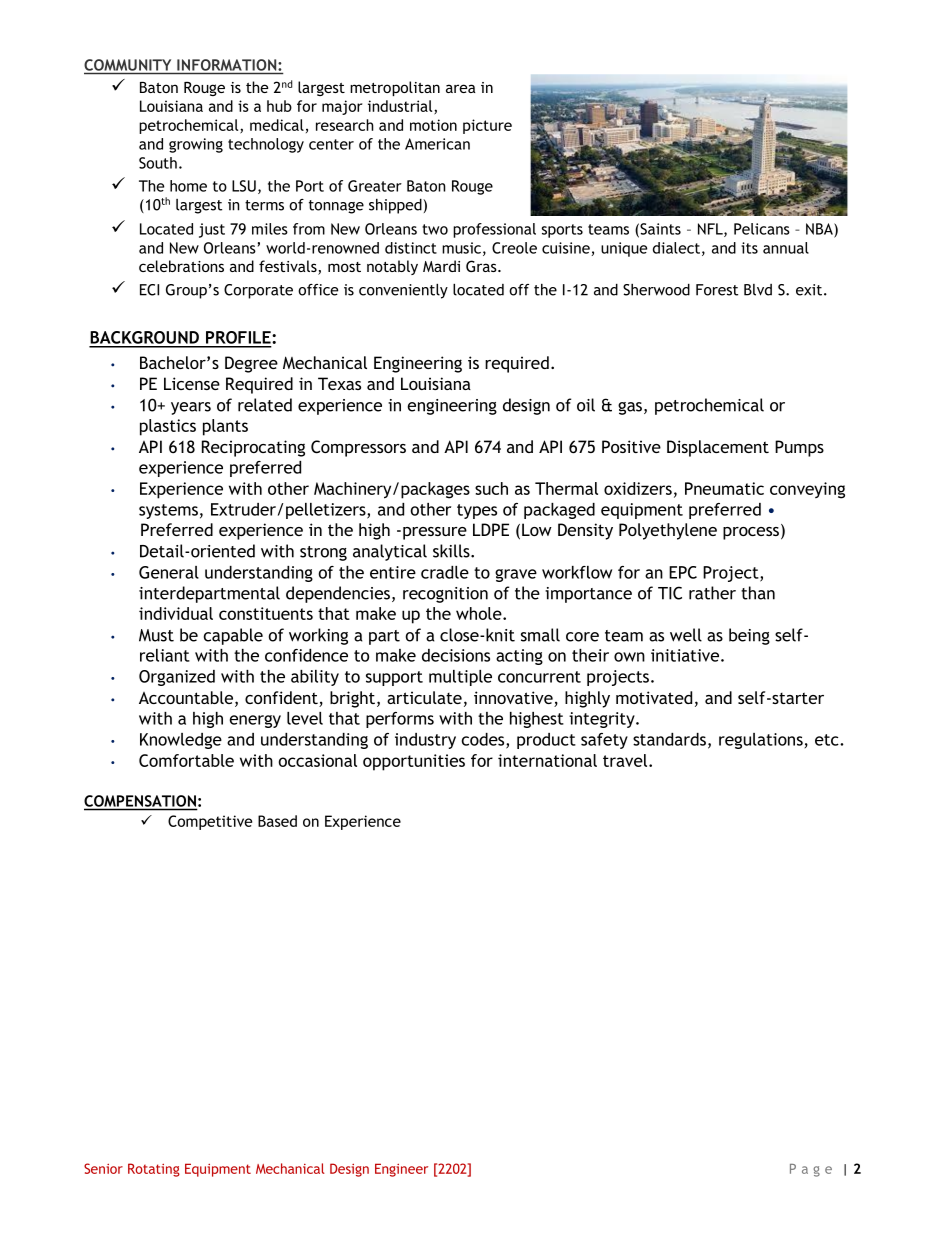 The width and height of the screenshot is (952, 1233). What do you see at coordinates (186, 760) in the screenshot?
I see `Comfortable` at bounding box center [186, 760].
